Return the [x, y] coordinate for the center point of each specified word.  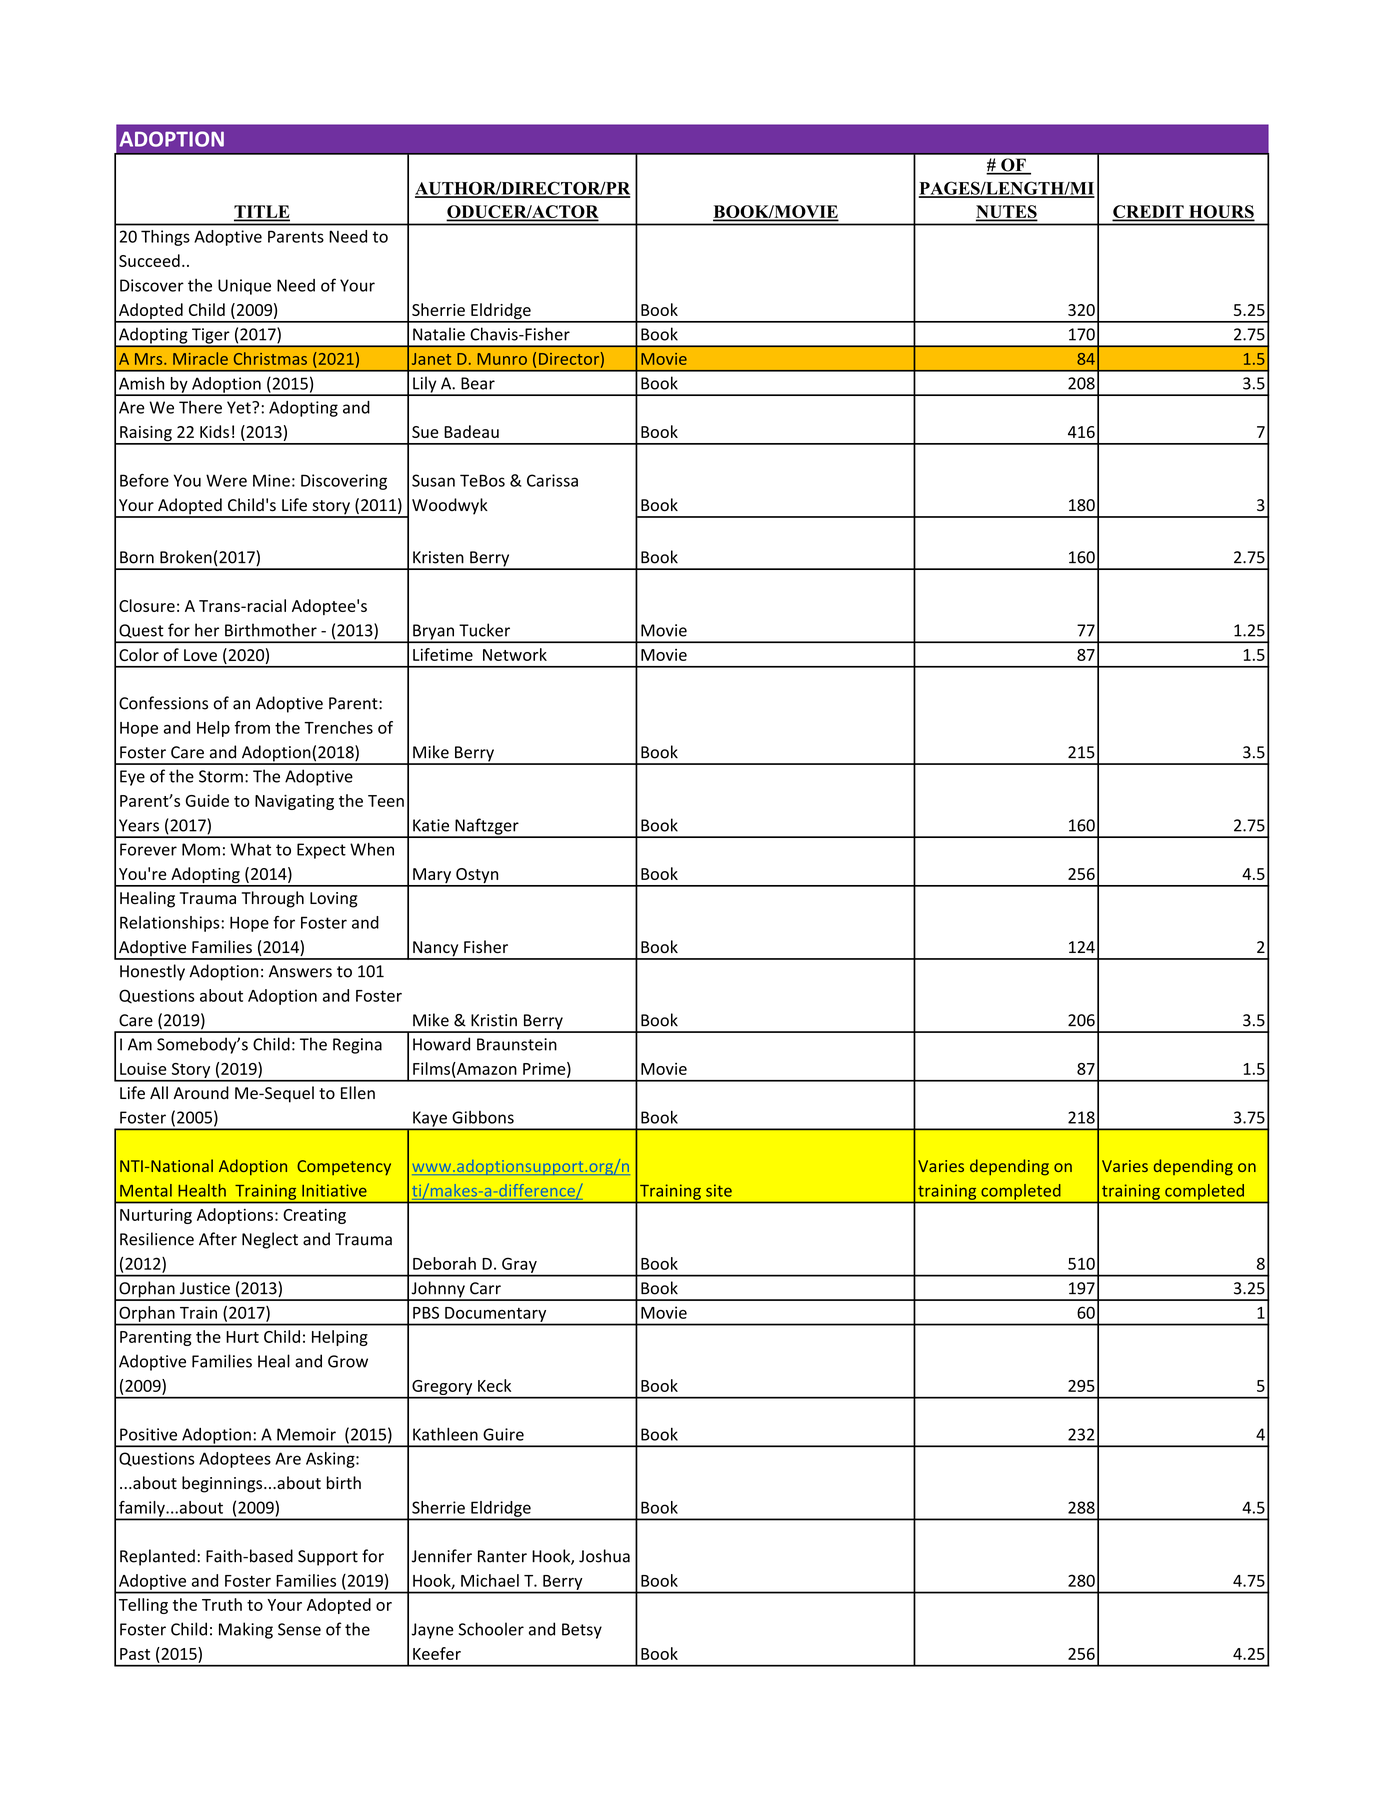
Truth [222, 1604]
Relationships [170, 924]
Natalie [439, 334]
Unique [244, 287]
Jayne [432, 1631]
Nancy [436, 950]
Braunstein [517, 1044]
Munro [502, 359]
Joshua [604, 1556]
